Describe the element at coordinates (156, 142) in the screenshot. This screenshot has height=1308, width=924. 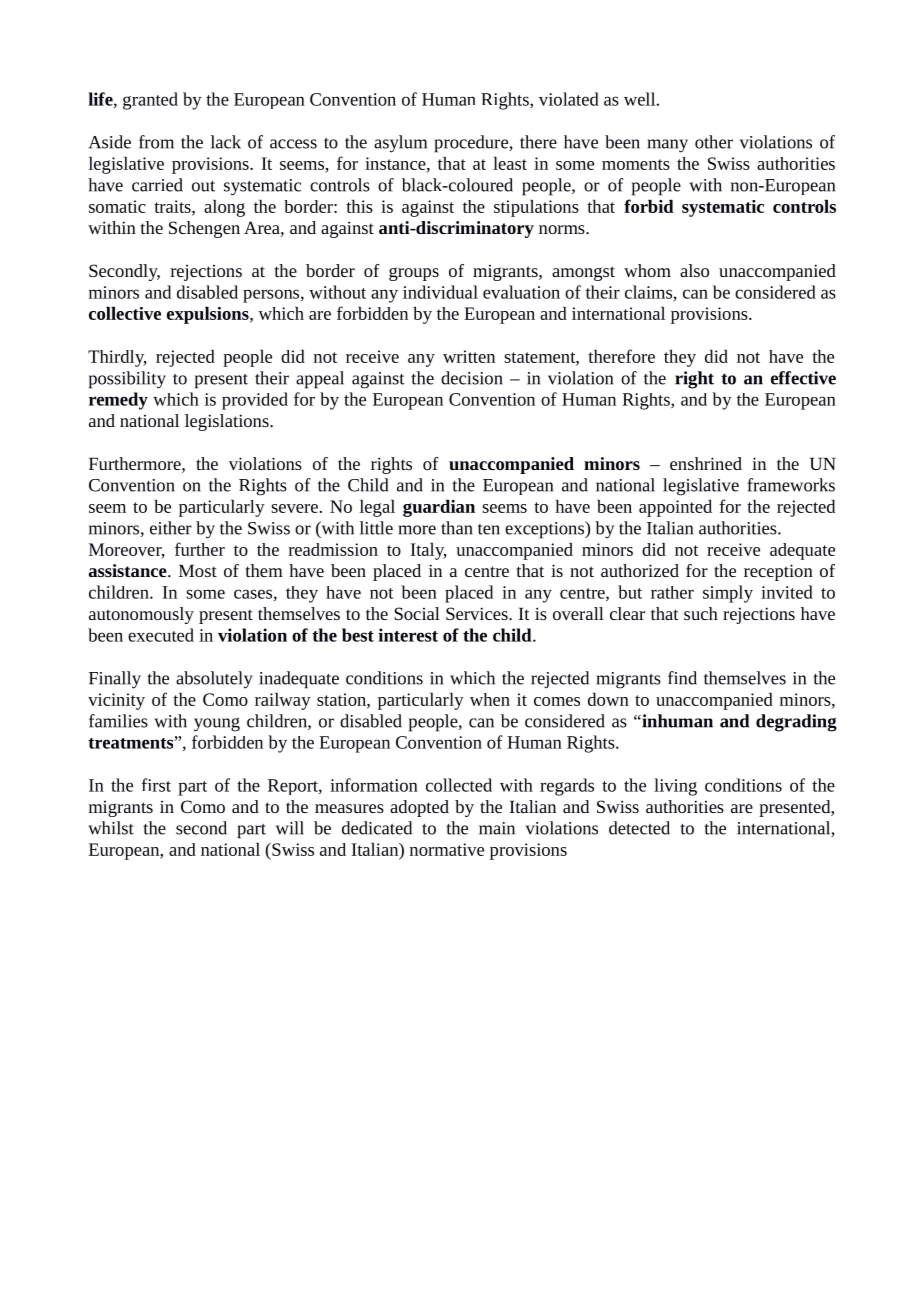
I see `from` at that location.
